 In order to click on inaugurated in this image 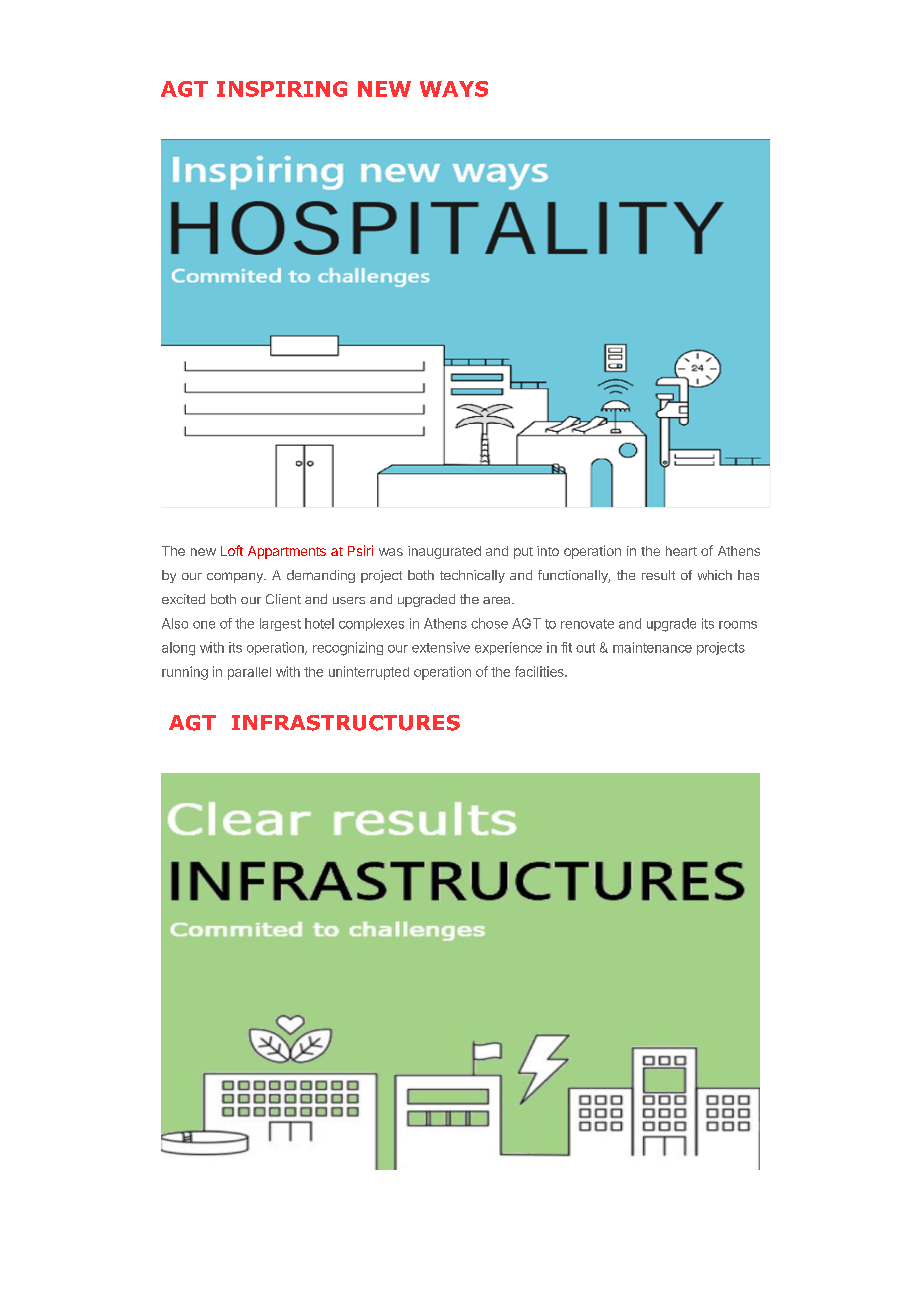, I will do `click(444, 552)`.
